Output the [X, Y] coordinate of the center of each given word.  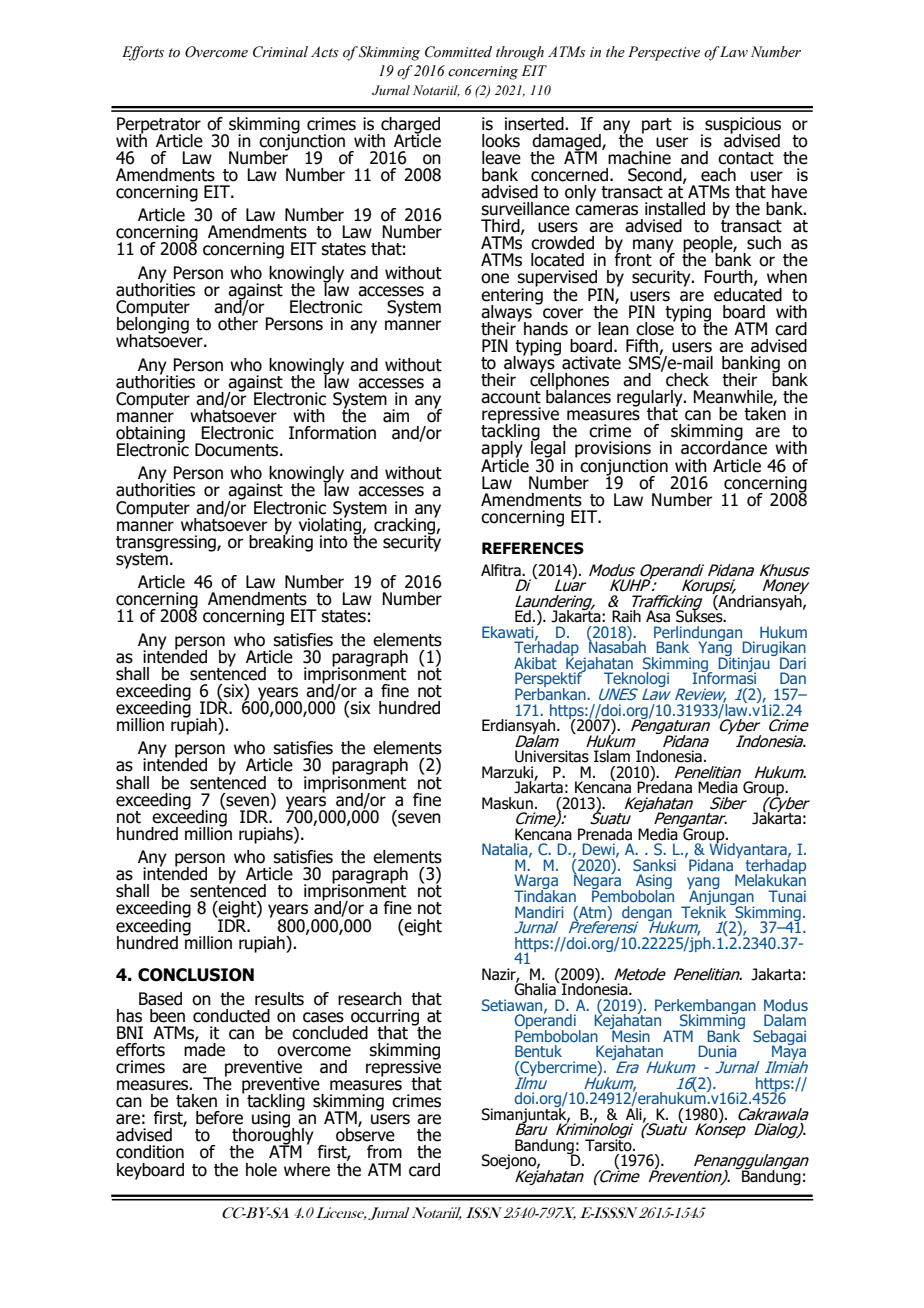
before [219, 1118]
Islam [612, 756]
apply [502, 450]
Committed [458, 52]
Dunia [717, 1051]
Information [332, 433]
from [384, 1152]
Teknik [703, 910]
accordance [724, 447]
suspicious [743, 126]
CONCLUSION [196, 975]
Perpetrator [159, 126]
